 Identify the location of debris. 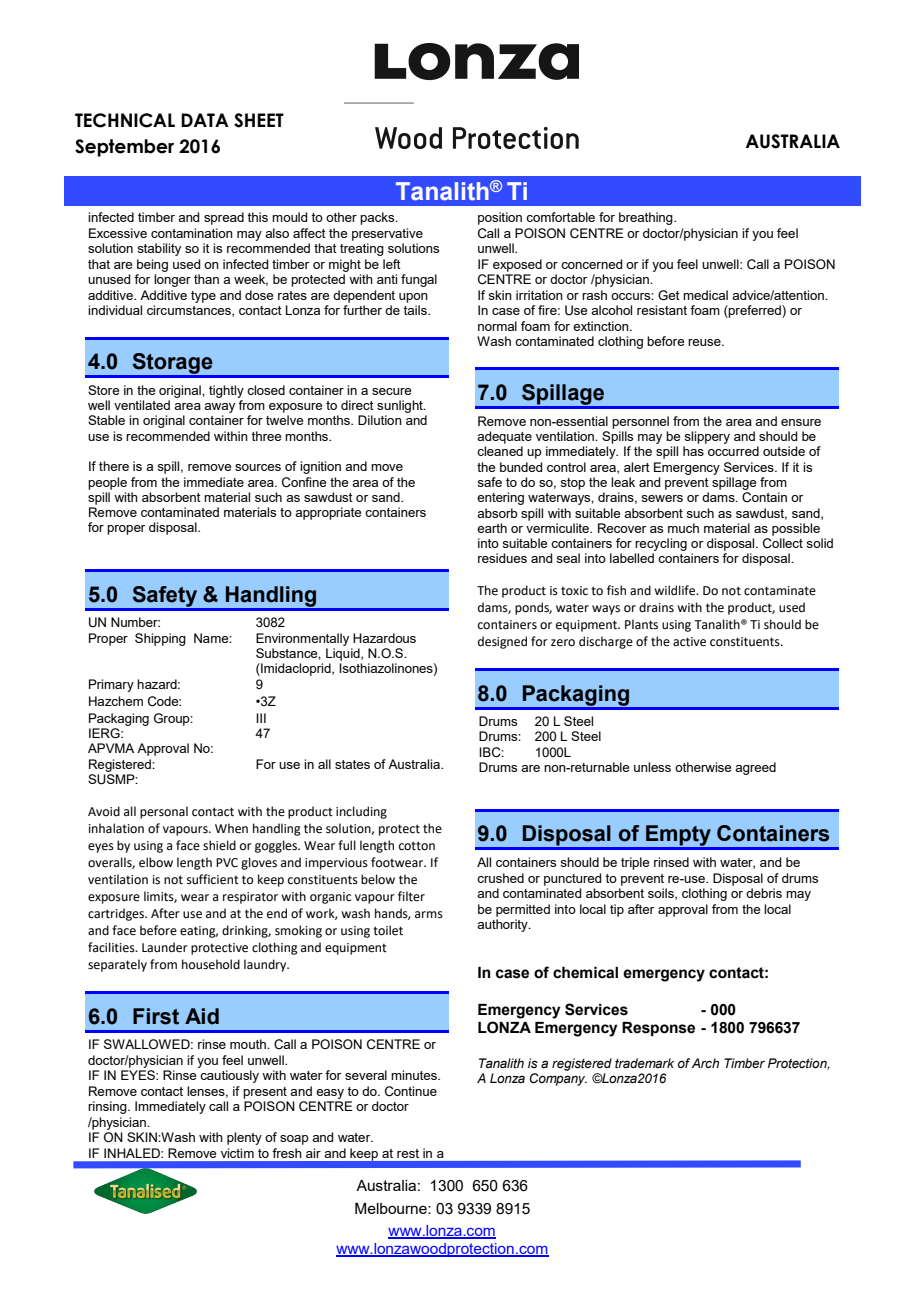
(764, 893).
